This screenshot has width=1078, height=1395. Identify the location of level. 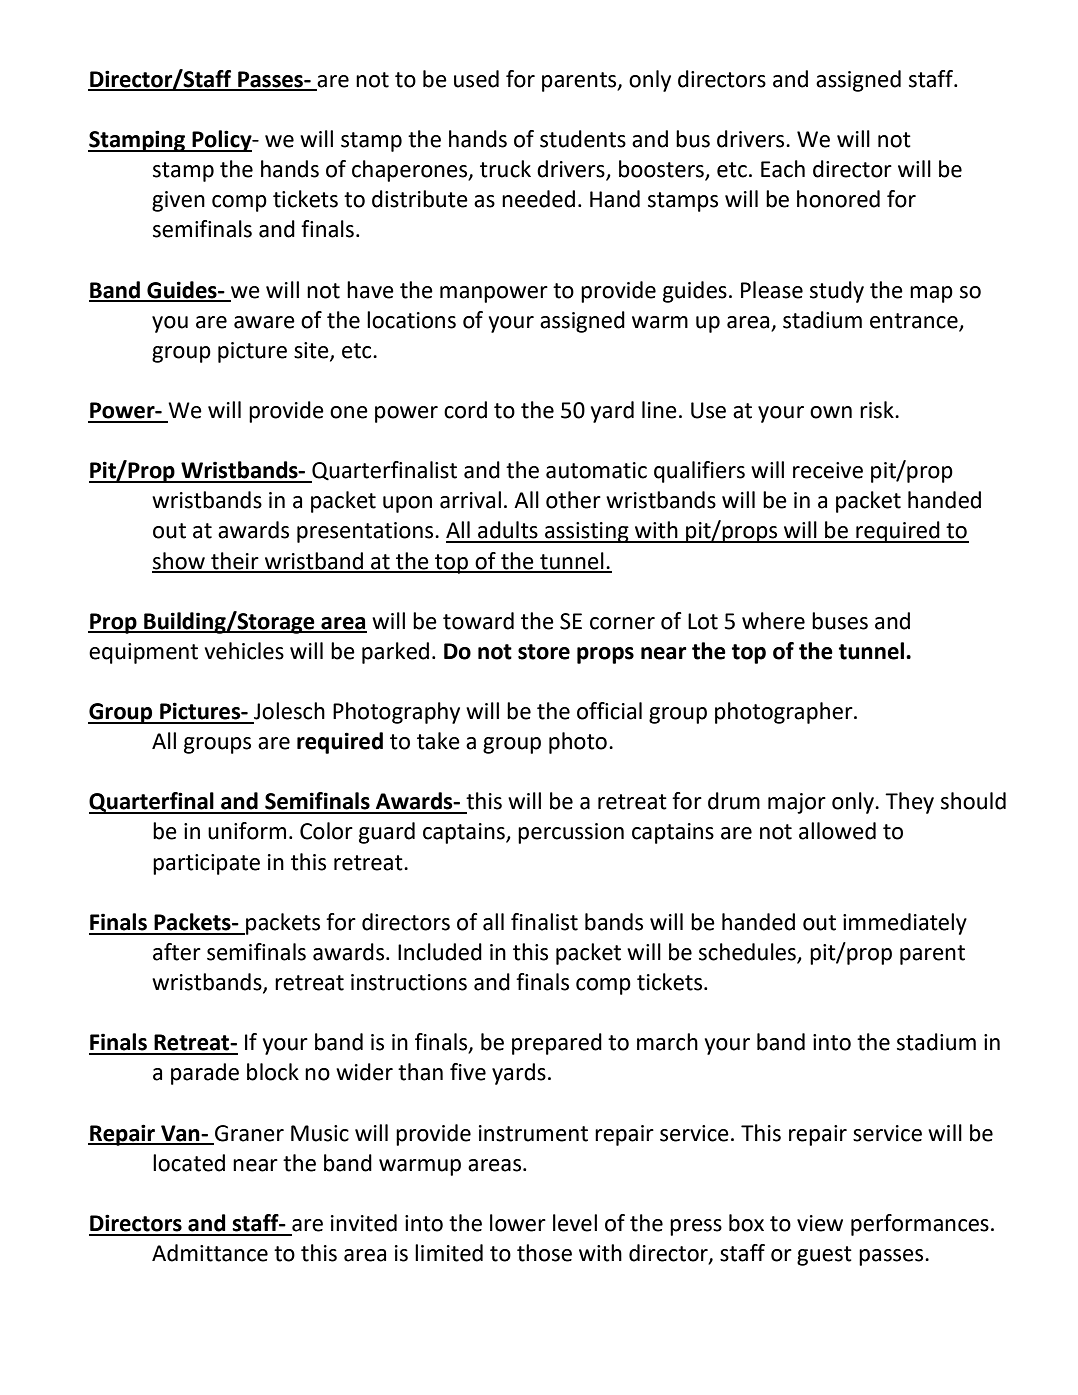
(575, 1223).
